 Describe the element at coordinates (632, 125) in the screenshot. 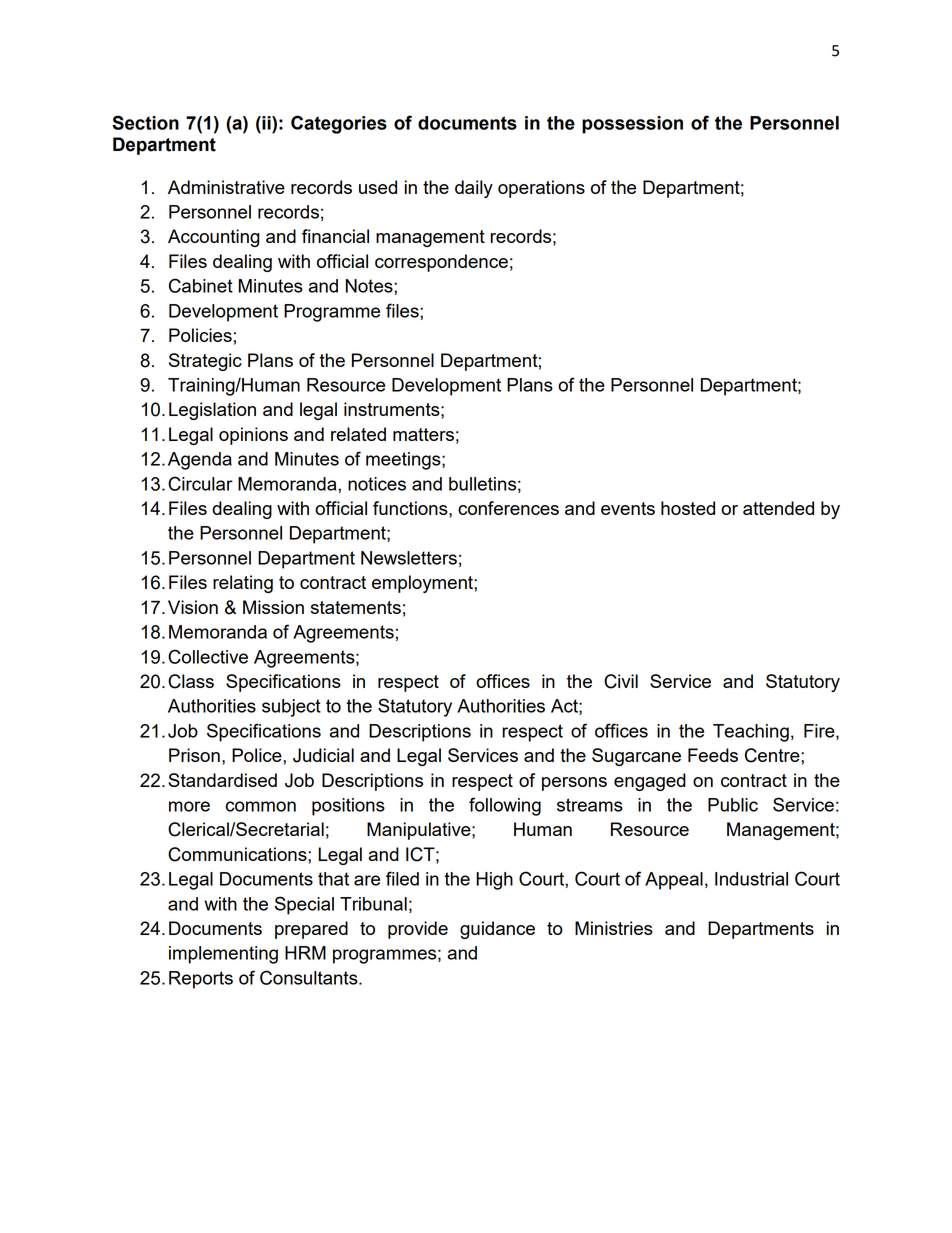

I see `possession` at that location.
